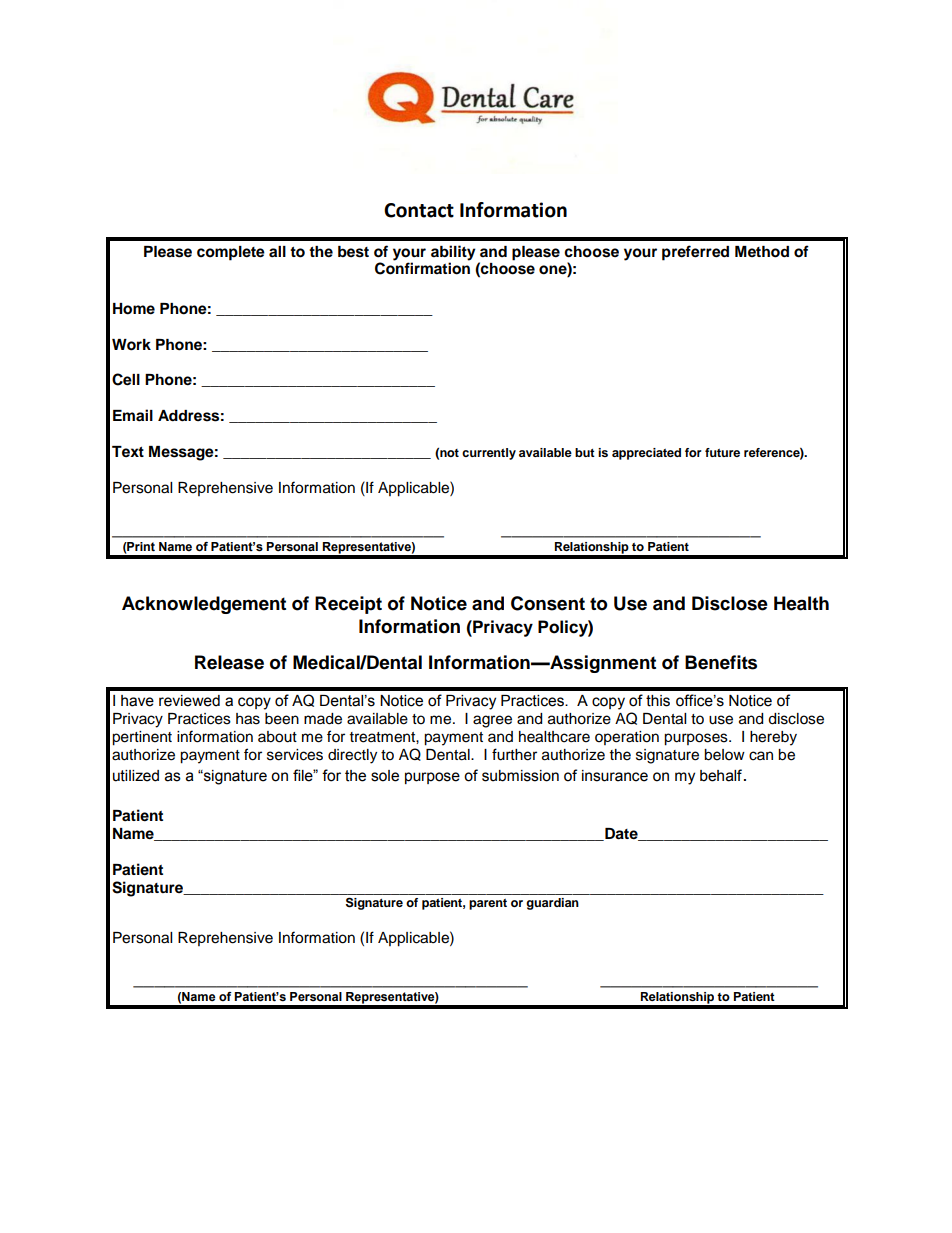 This screenshot has width=952, height=1233. I want to click on Benefits, so click(721, 662).
